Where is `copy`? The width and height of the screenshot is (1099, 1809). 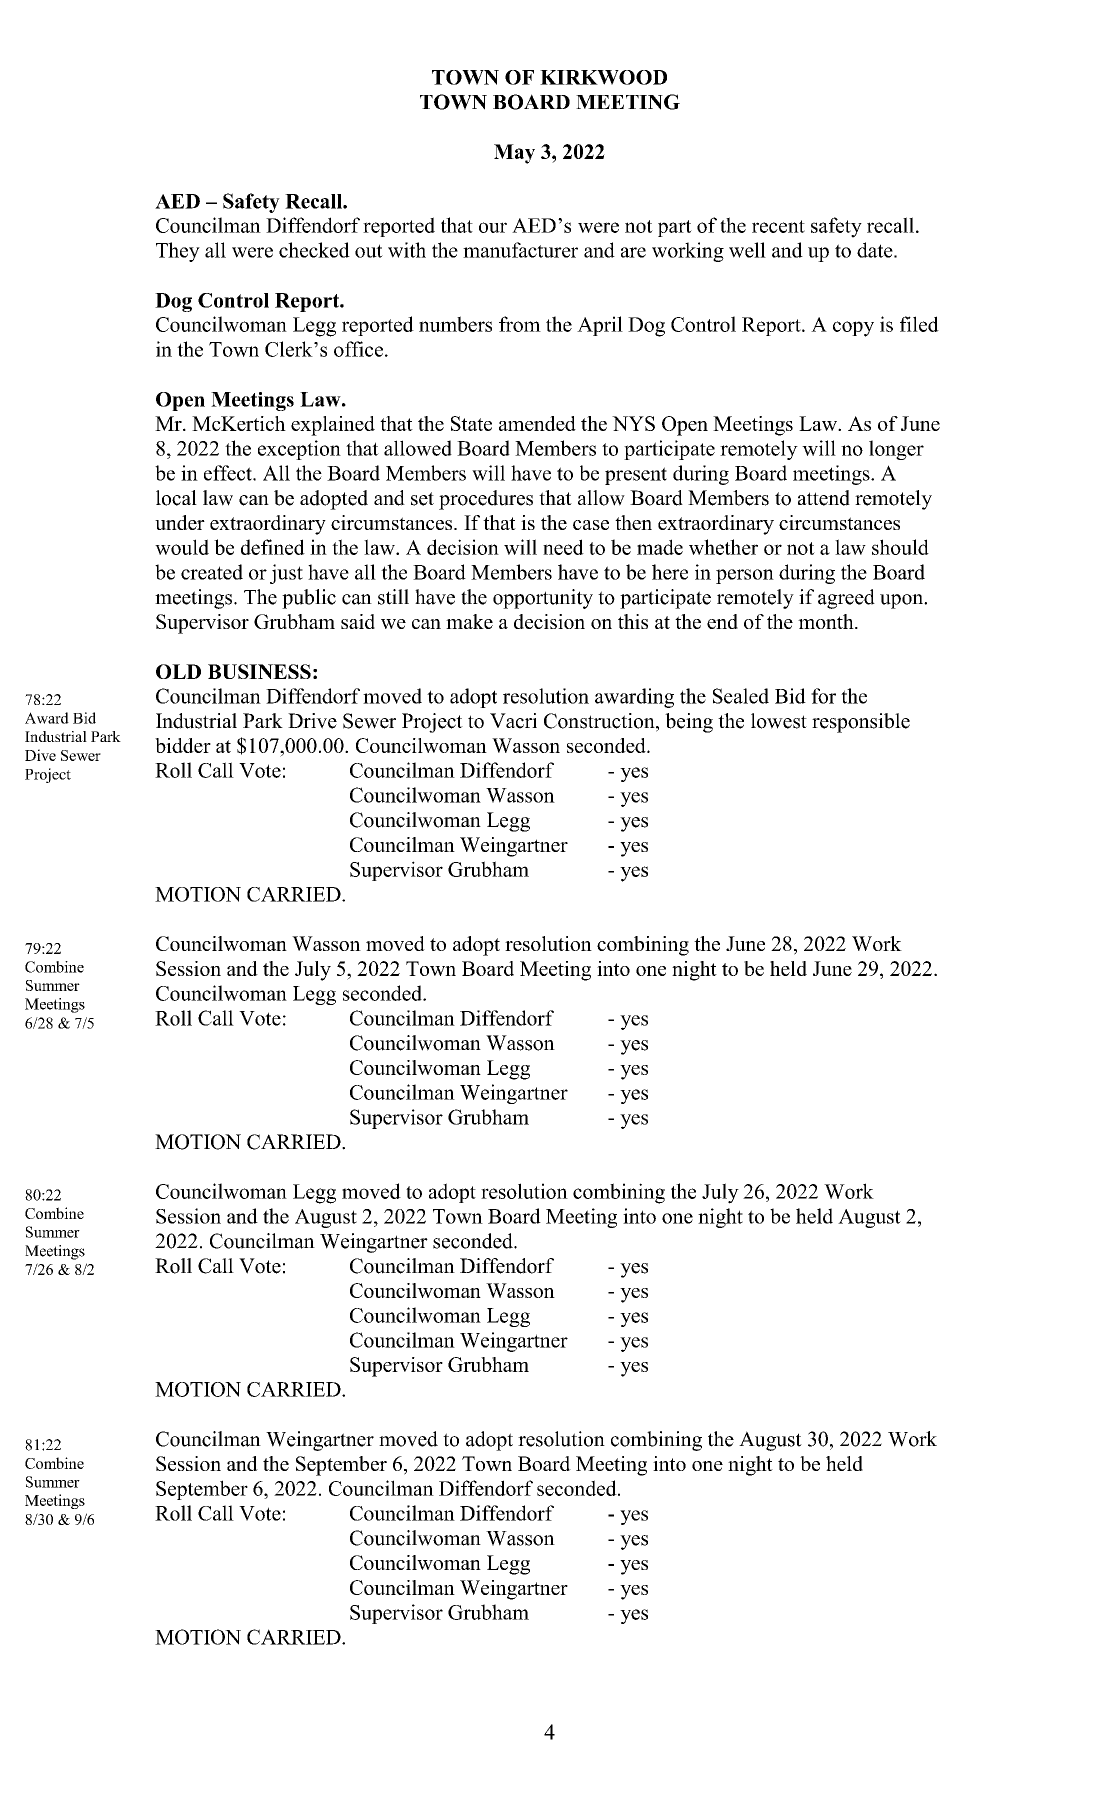
copy is located at coordinates (853, 329).
